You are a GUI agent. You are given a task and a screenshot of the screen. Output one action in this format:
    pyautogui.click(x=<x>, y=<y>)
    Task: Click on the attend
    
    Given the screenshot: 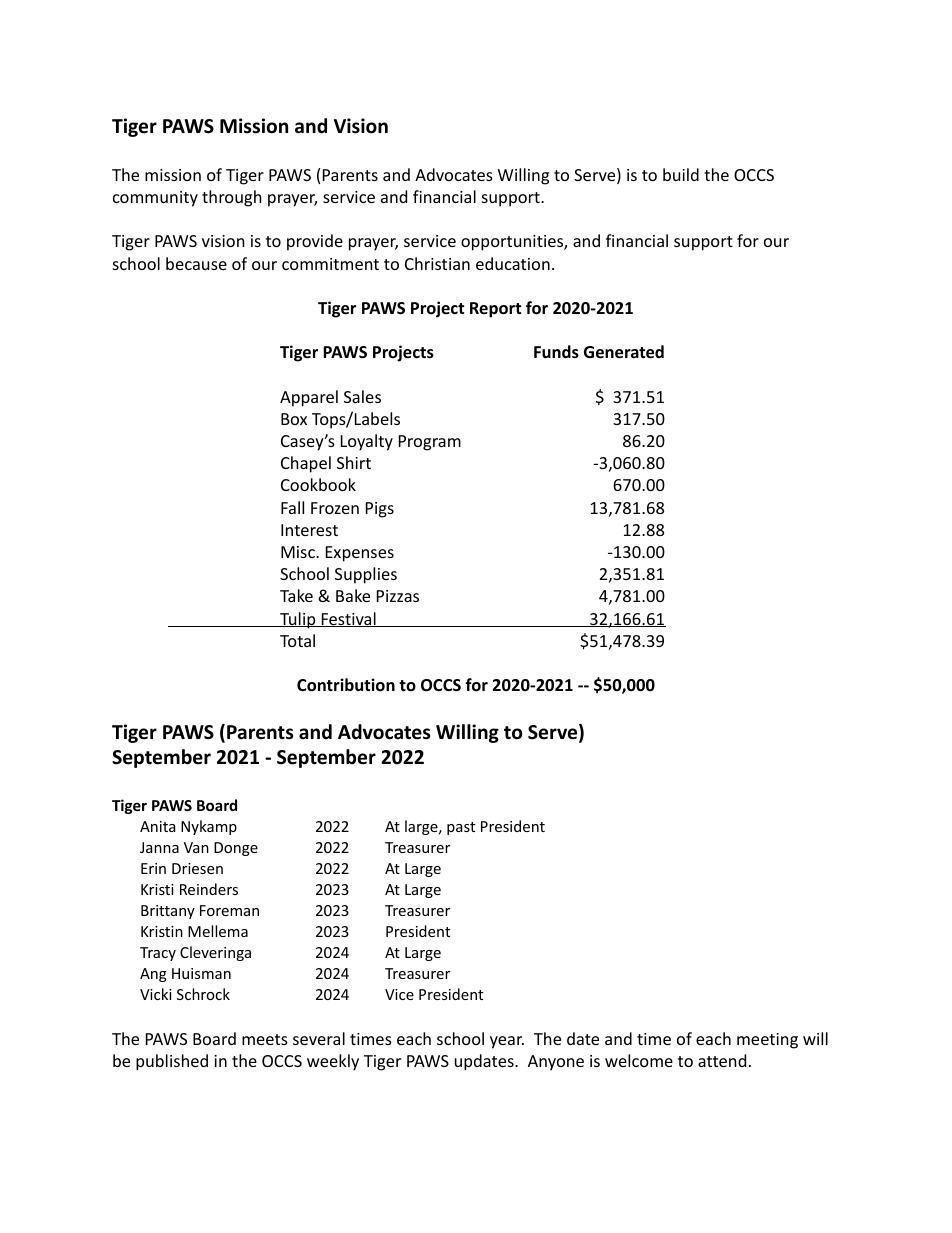 What is the action you would take?
    pyautogui.click(x=722, y=1060)
